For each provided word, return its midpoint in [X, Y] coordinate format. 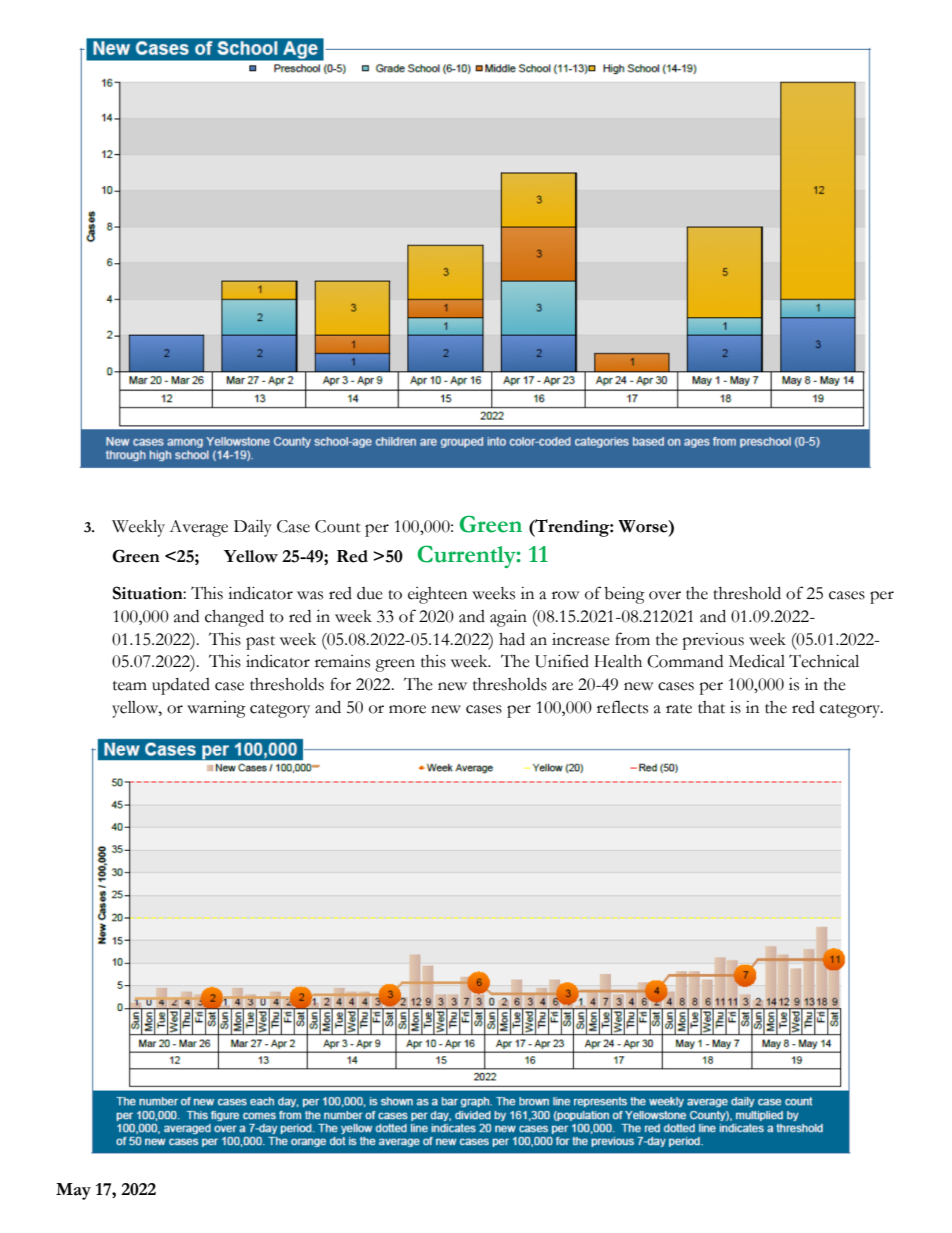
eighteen [437, 595]
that [711, 707]
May [73, 1191]
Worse [644, 526]
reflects [622, 707]
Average [198, 528]
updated [181, 686]
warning [216, 709]
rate [679, 709]
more [407, 709]
